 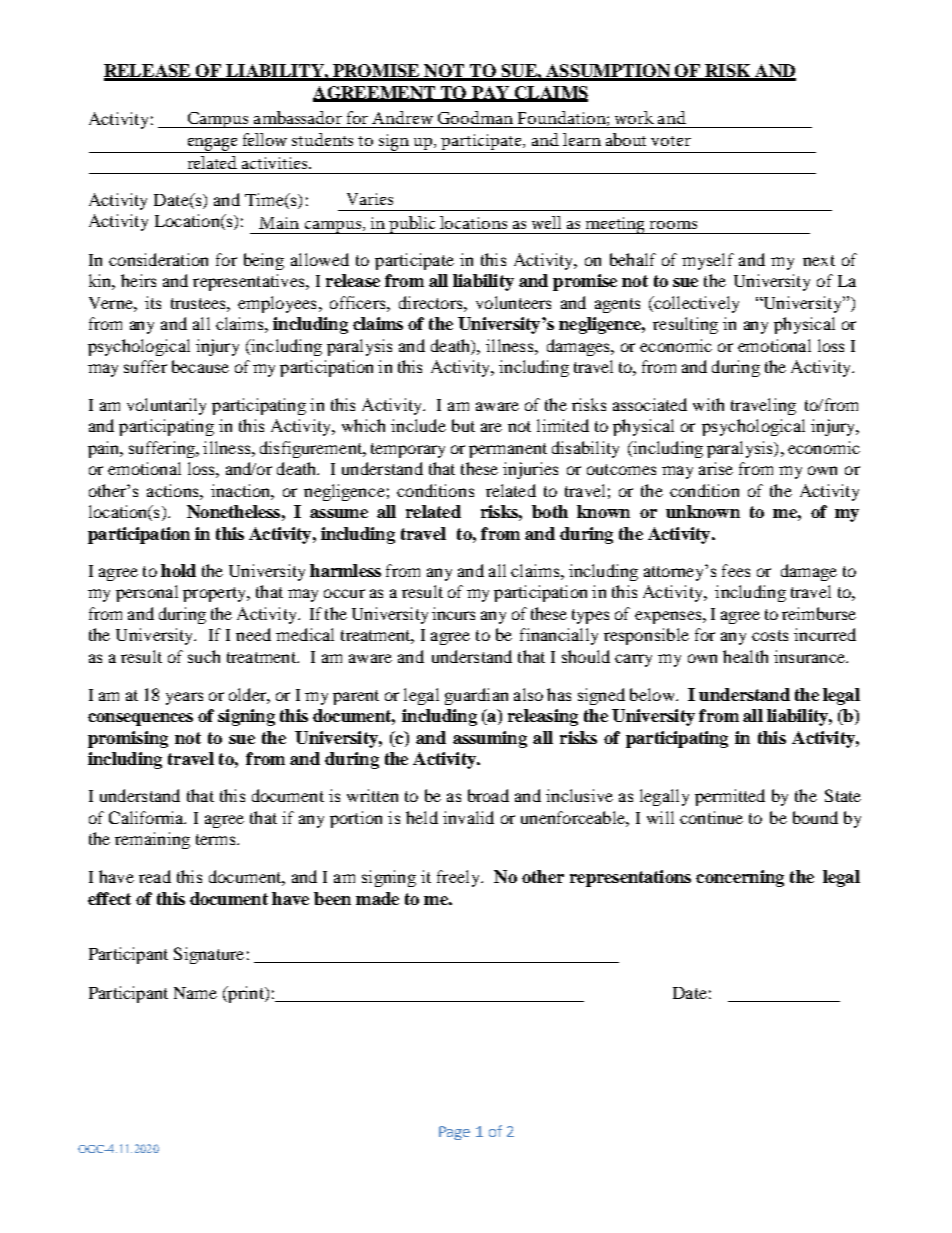 I want to click on Name, so click(x=195, y=993).
